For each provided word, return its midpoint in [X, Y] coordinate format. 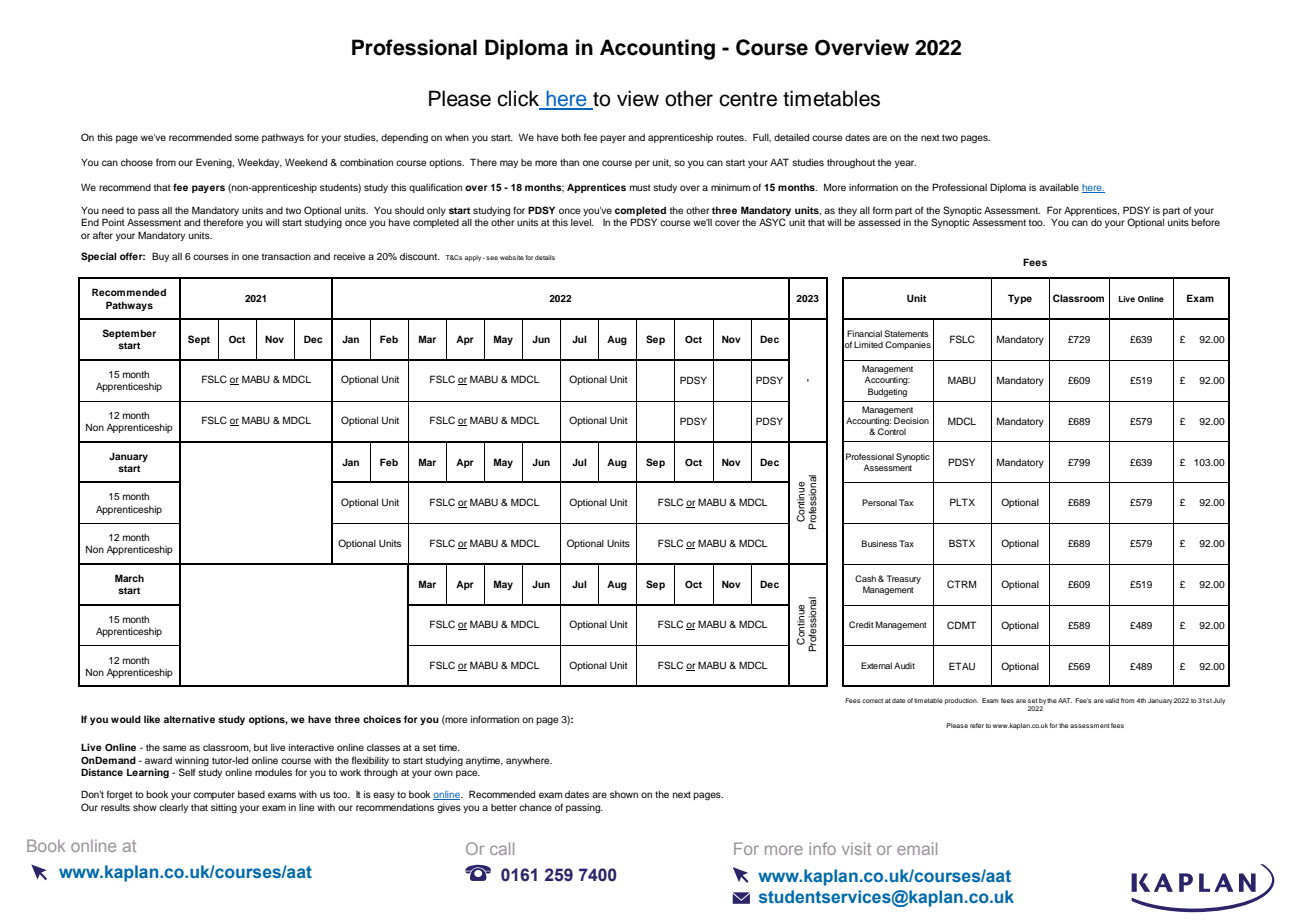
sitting [224, 808]
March [129, 578]
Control [892, 431]
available [1059, 187]
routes [731, 137]
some [247, 138]
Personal [879, 502]
